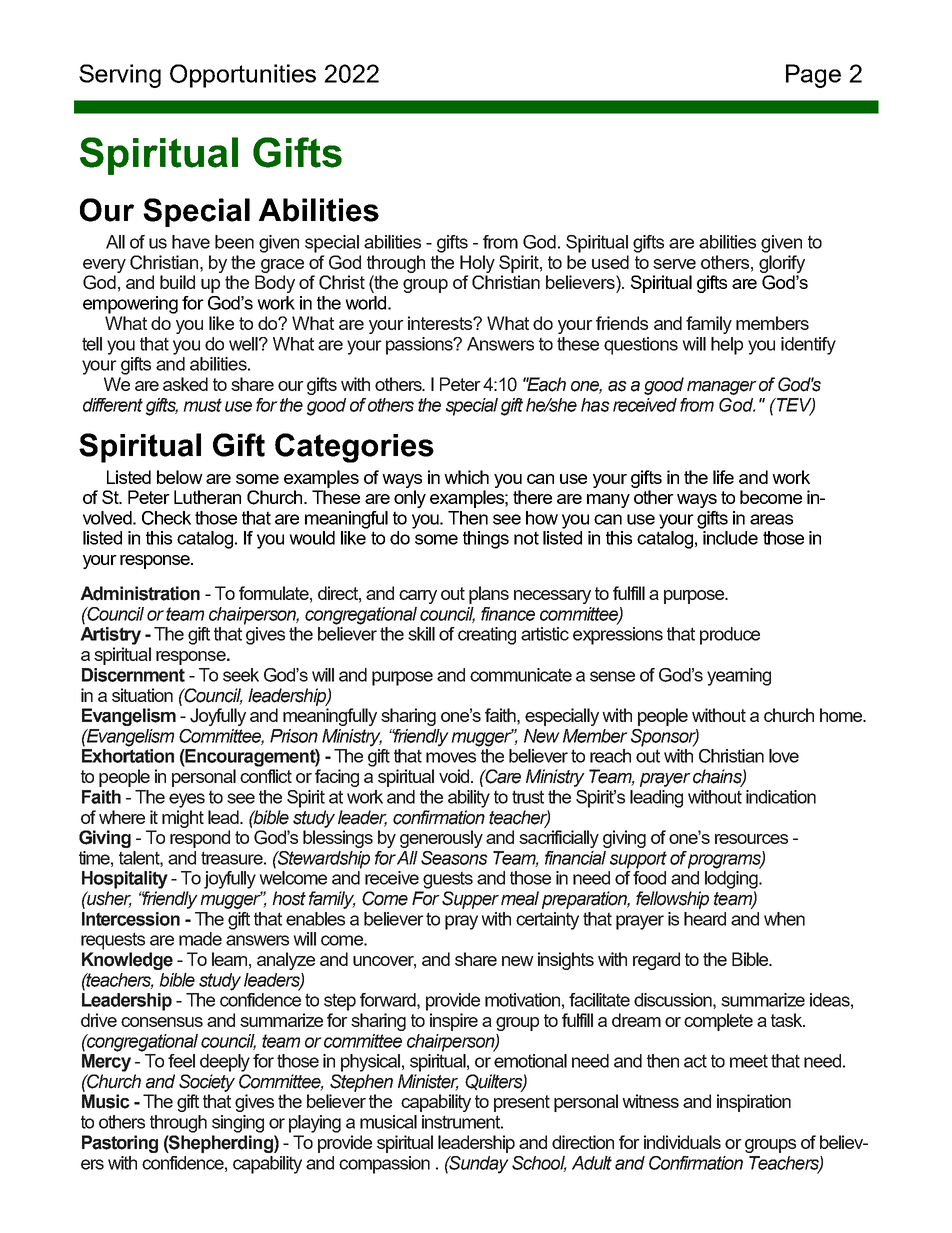 This screenshot has height=1233, width=952. I want to click on love, so click(784, 756).
